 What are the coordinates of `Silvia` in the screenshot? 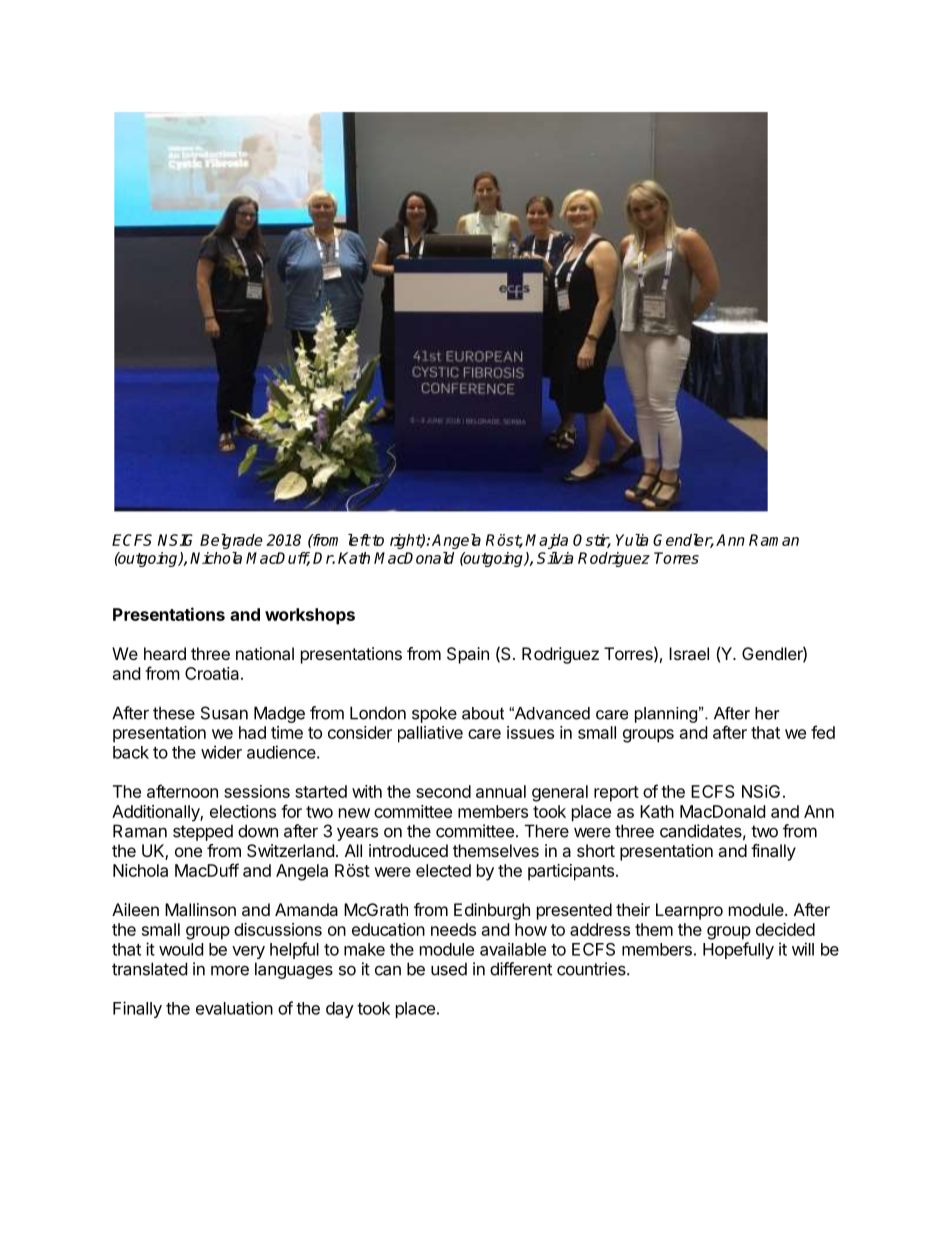 It's located at (555, 558).
